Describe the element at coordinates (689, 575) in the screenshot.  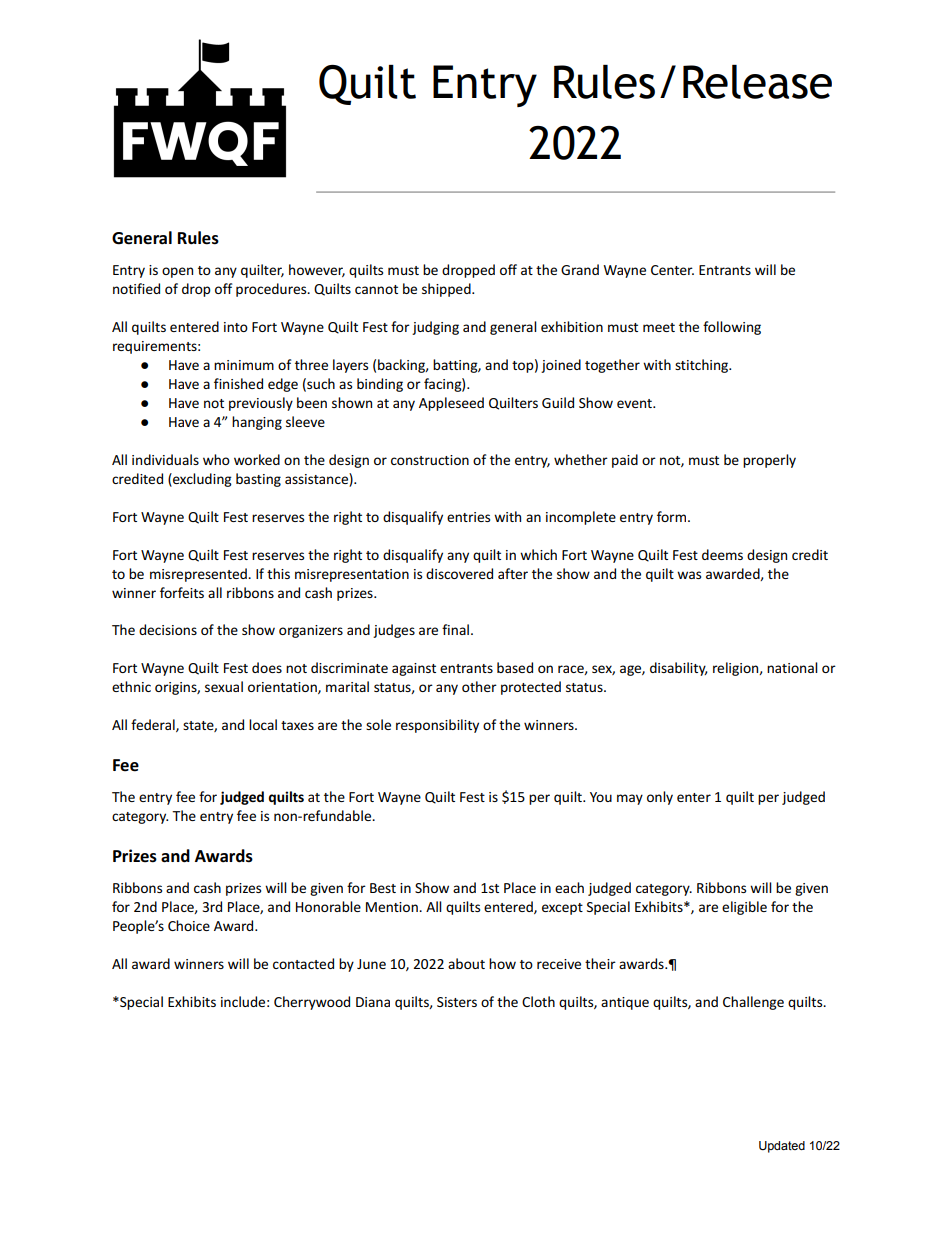
I see `was` at that location.
